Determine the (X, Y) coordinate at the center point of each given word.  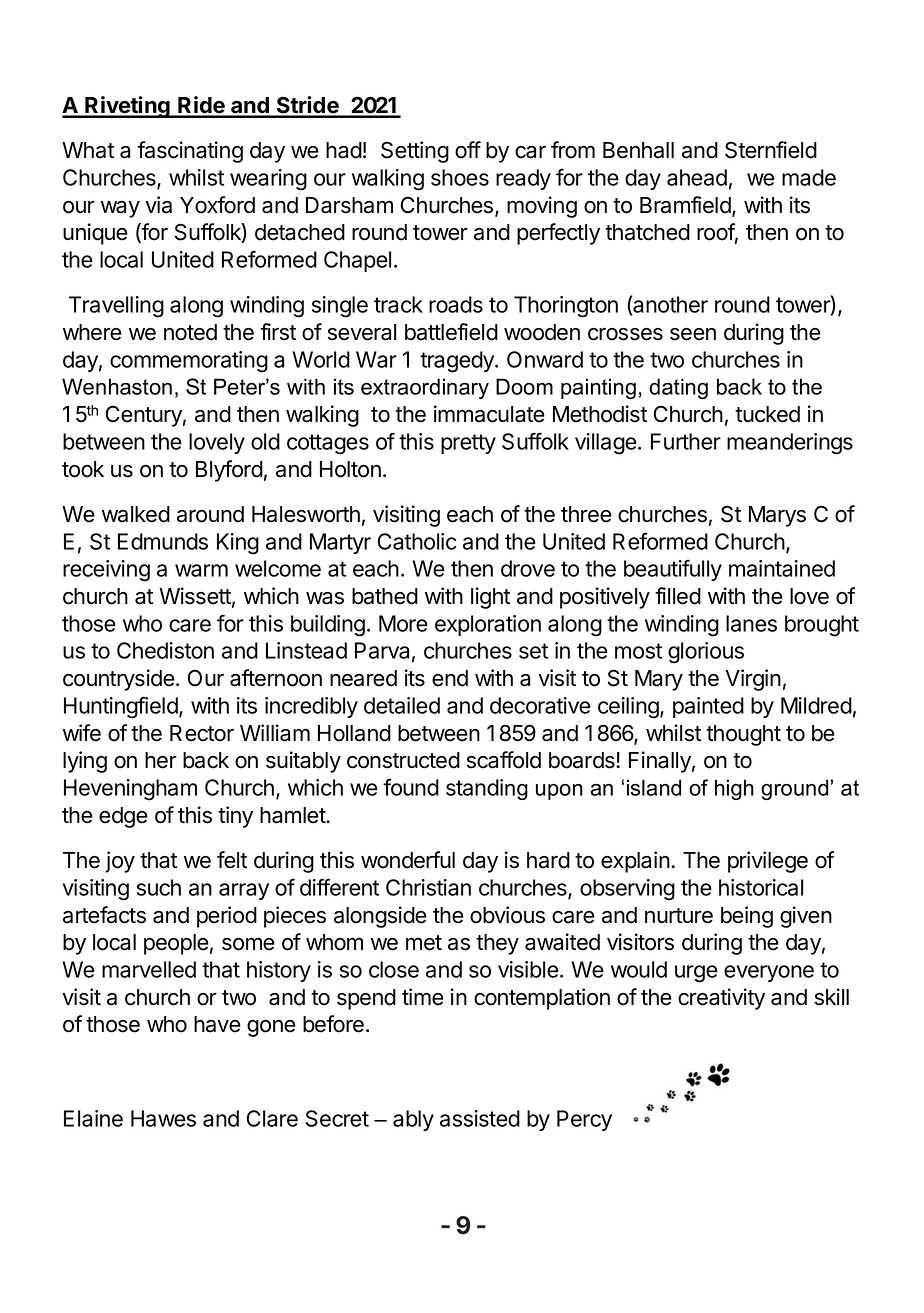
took (83, 469)
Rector (202, 733)
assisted (480, 1118)
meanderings (790, 444)
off (468, 150)
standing (487, 789)
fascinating (190, 152)
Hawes (163, 1118)
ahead (697, 177)
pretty (468, 444)
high (734, 789)
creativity (721, 999)
